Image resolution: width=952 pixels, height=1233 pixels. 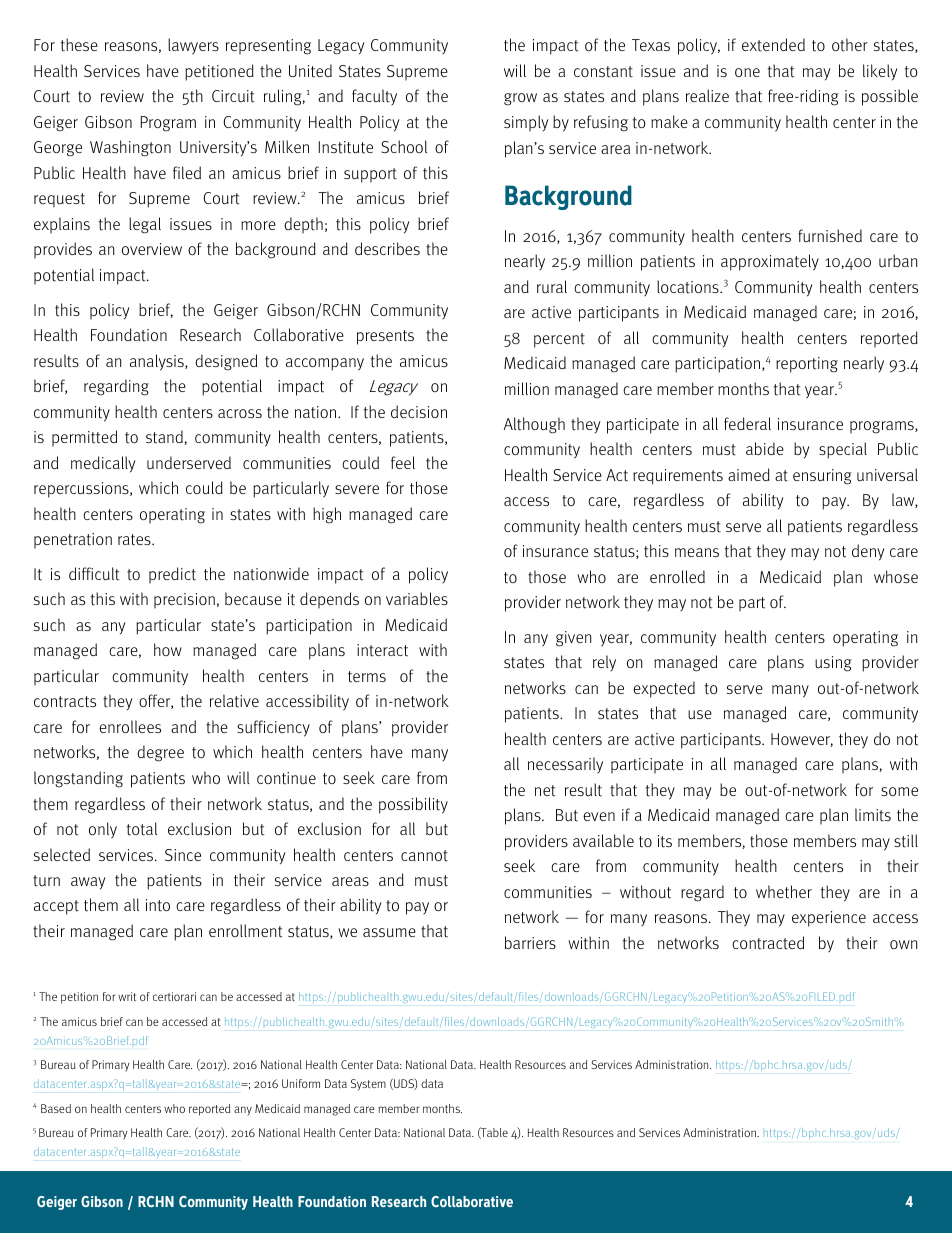 What do you see at coordinates (520, 99) in the image?
I see `grow` at bounding box center [520, 99].
